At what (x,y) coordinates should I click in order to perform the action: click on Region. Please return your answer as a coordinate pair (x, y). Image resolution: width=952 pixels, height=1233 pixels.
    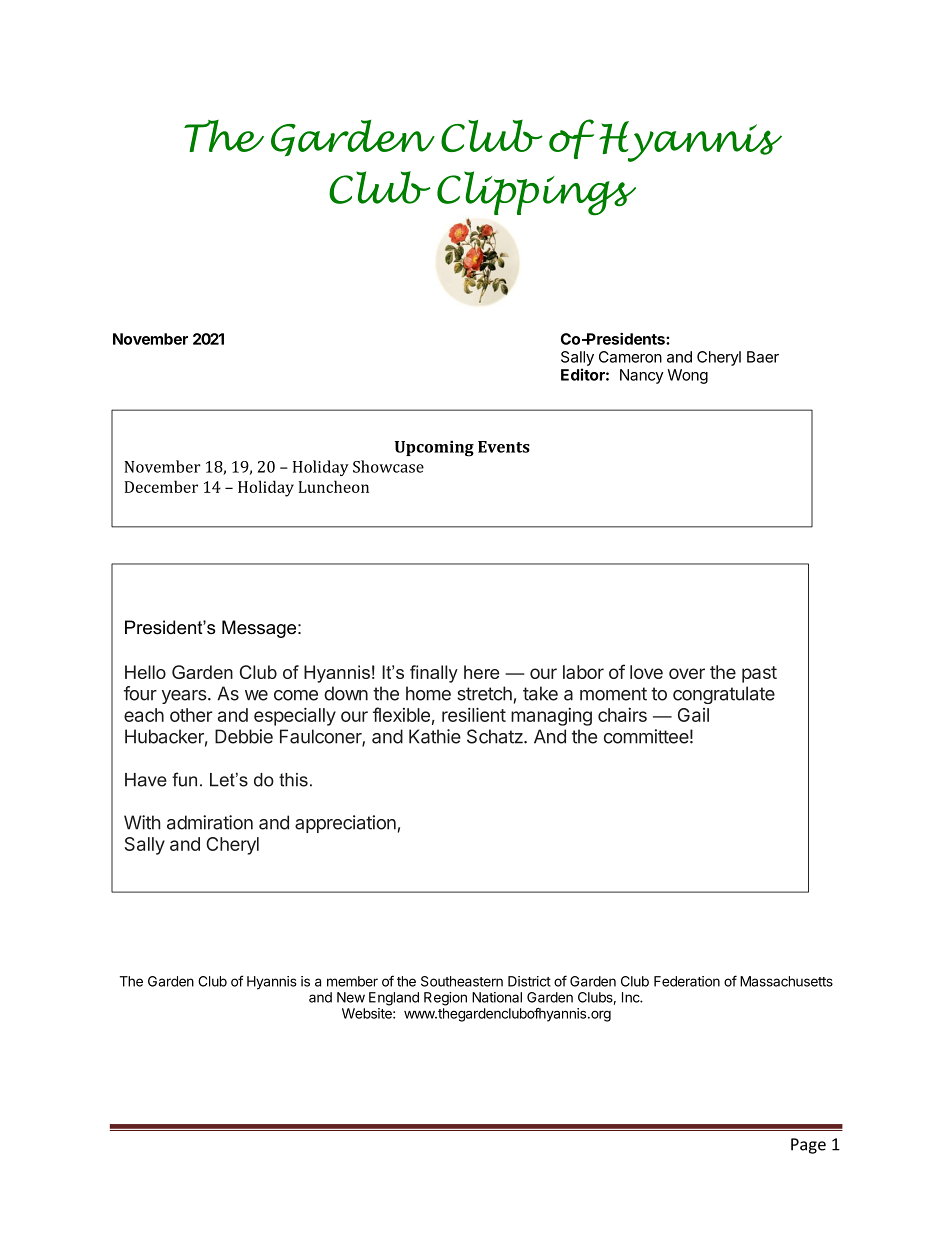
    Looking at the image, I should click on (445, 999).
